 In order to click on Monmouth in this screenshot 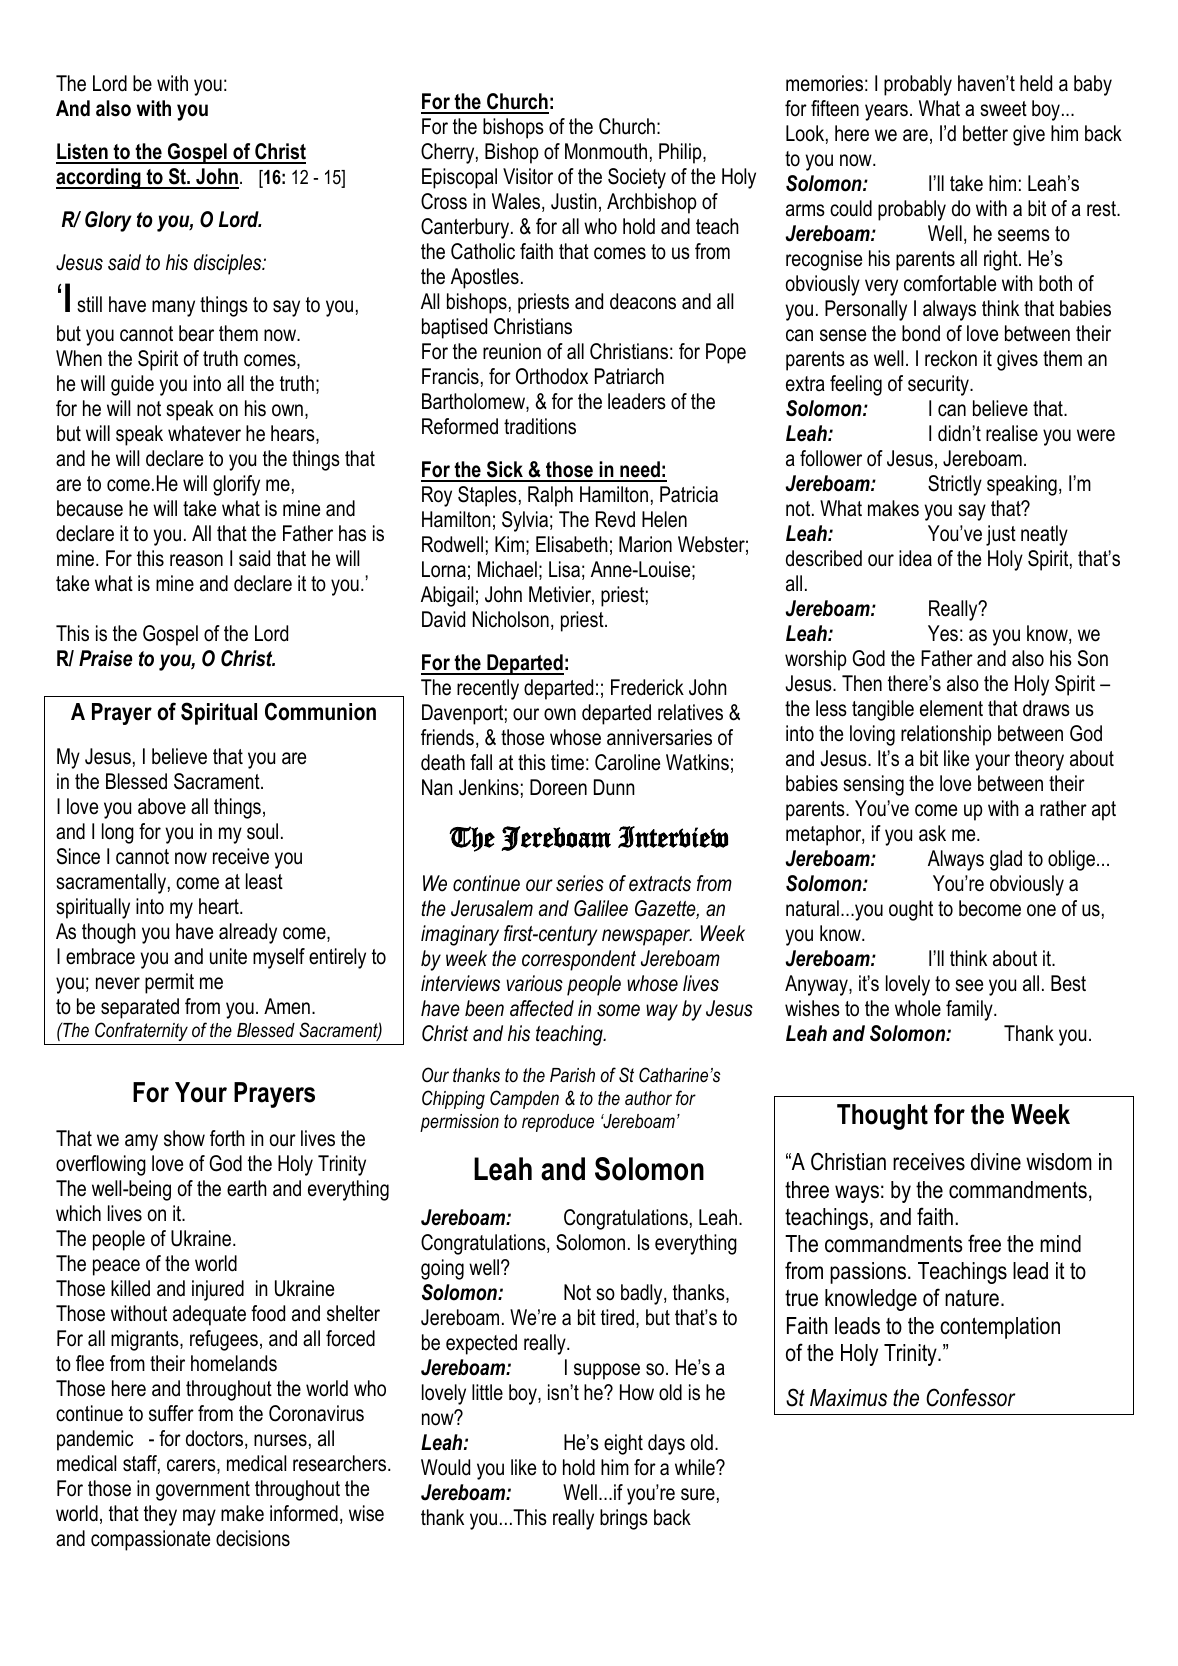, I will do `click(606, 151)`.
